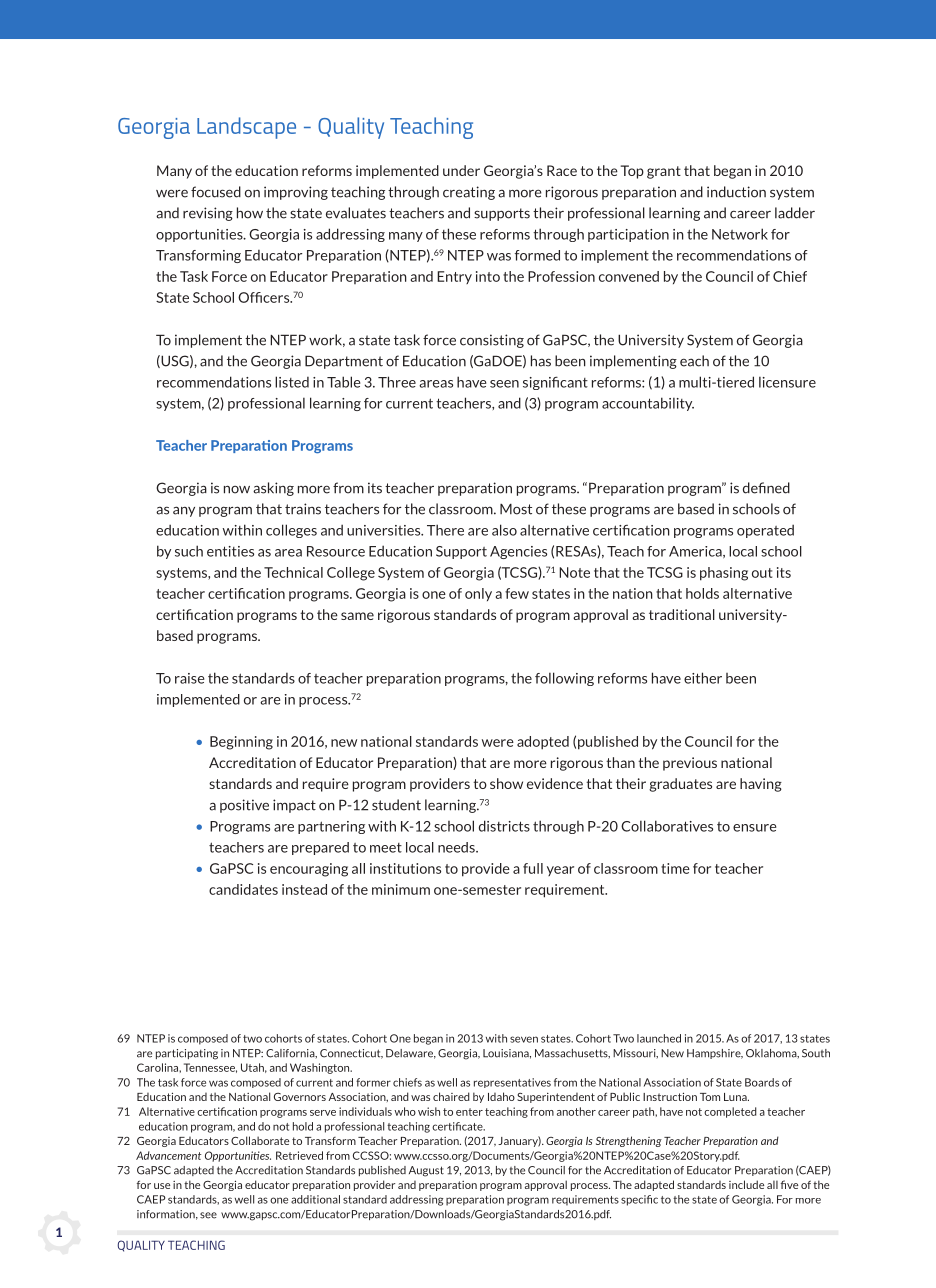 This screenshot has height=1288, width=936. What do you see at coordinates (533, 868) in the screenshot?
I see `full` at bounding box center [533, 868].
